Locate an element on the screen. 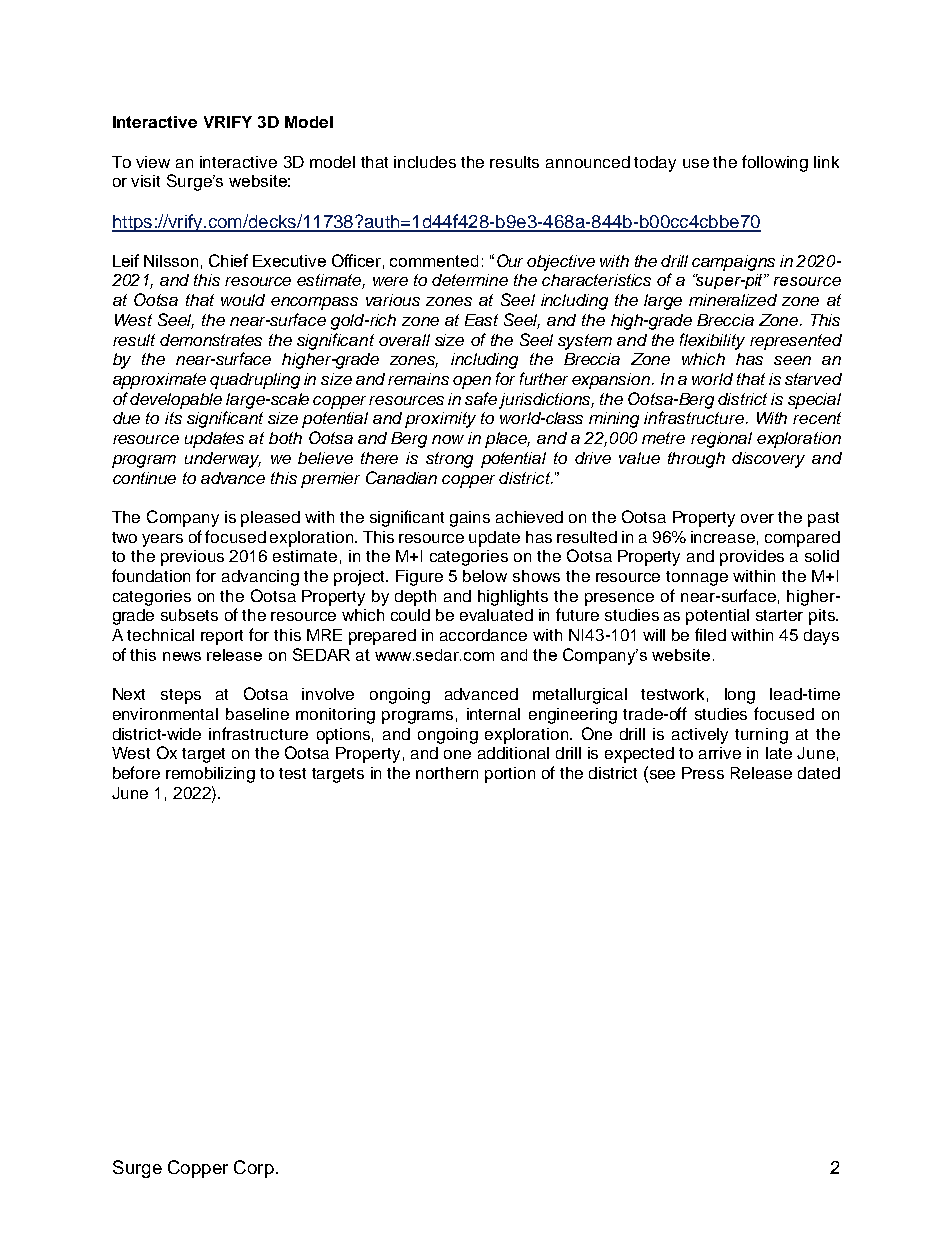 The image size is (952, 1233). gains is located at coordinates (470, 519).
